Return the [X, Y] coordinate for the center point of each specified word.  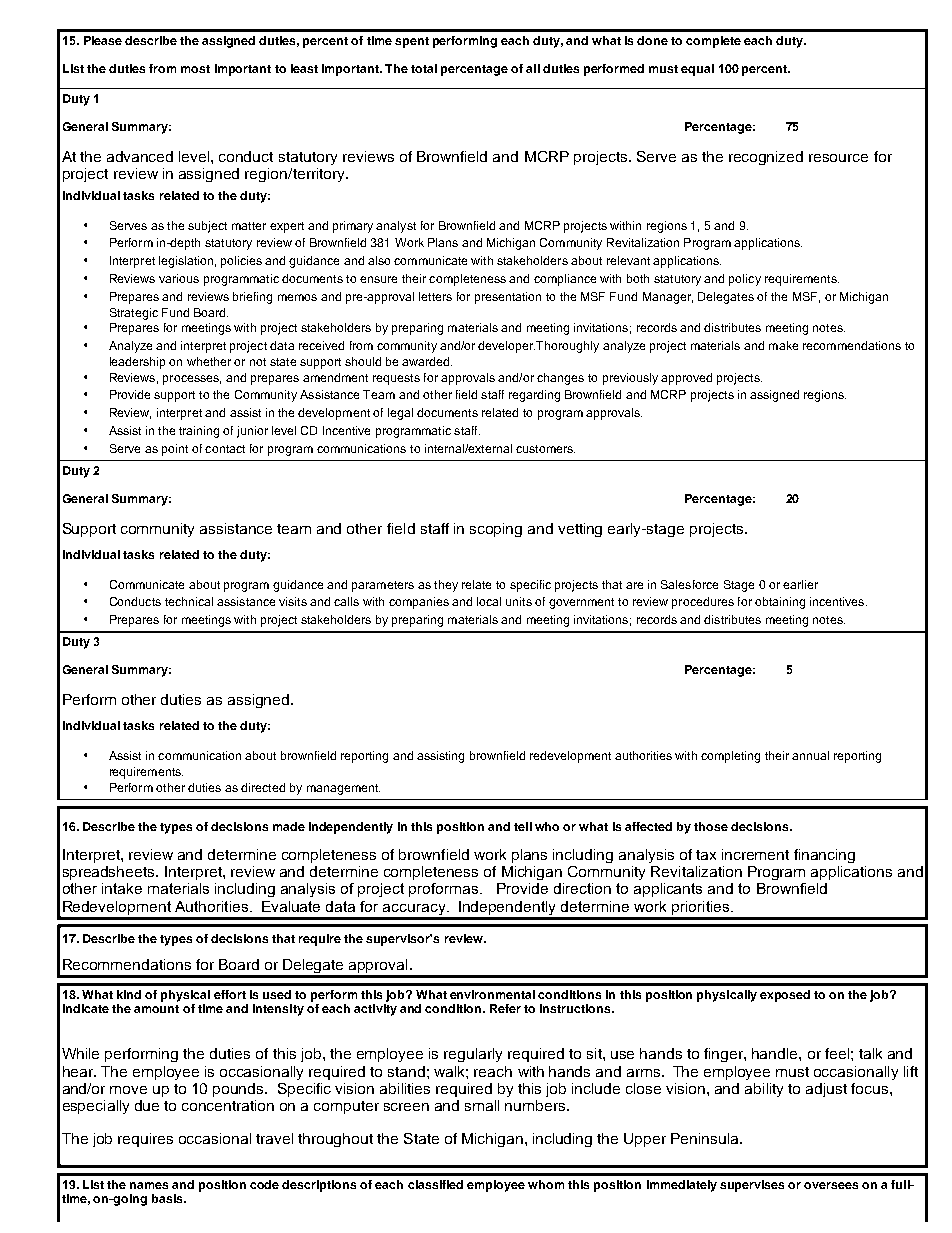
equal [697, 70]
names [149, 1185]
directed [263, 787]
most [195, 69]
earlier [800, 584]
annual [810, 755]
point [175, 450]
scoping [496, 530]
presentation [508, 298]
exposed [785, 996]
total [424, 68]
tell [523, 826]
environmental [492, 994]
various [179, 278]
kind [129, 994]
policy [745, 280]
